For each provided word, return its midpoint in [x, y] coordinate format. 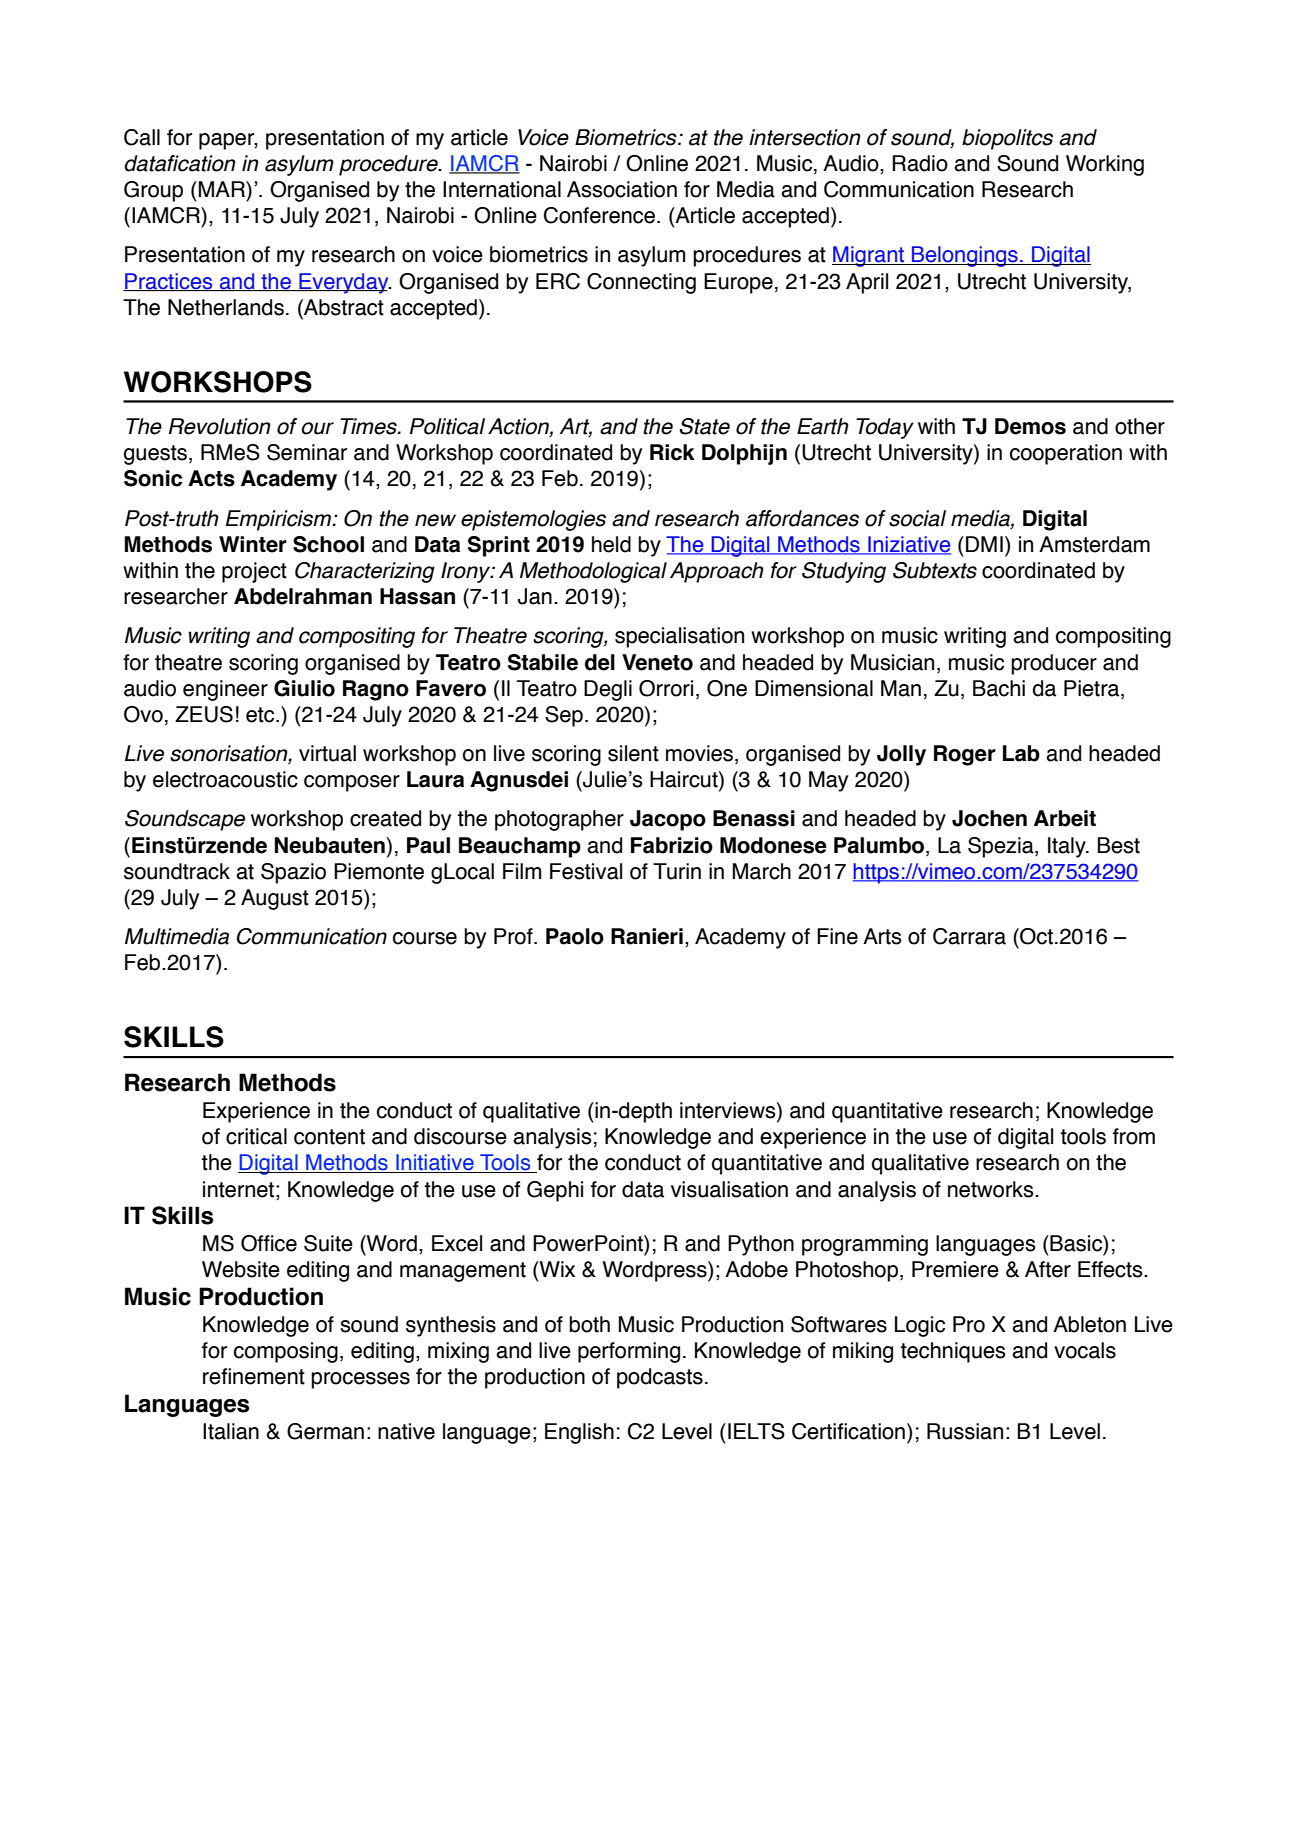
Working [1105, 165]
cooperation [1066, 454]
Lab [1021, 753]
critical [256, 1136]
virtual [327, 753]
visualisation [729, 1189]
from [1134, 1136]
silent [633, 753]
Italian [231, 1431]
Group [153, 191]
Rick [672, 452]
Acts [211, 478]
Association [622, 189]
